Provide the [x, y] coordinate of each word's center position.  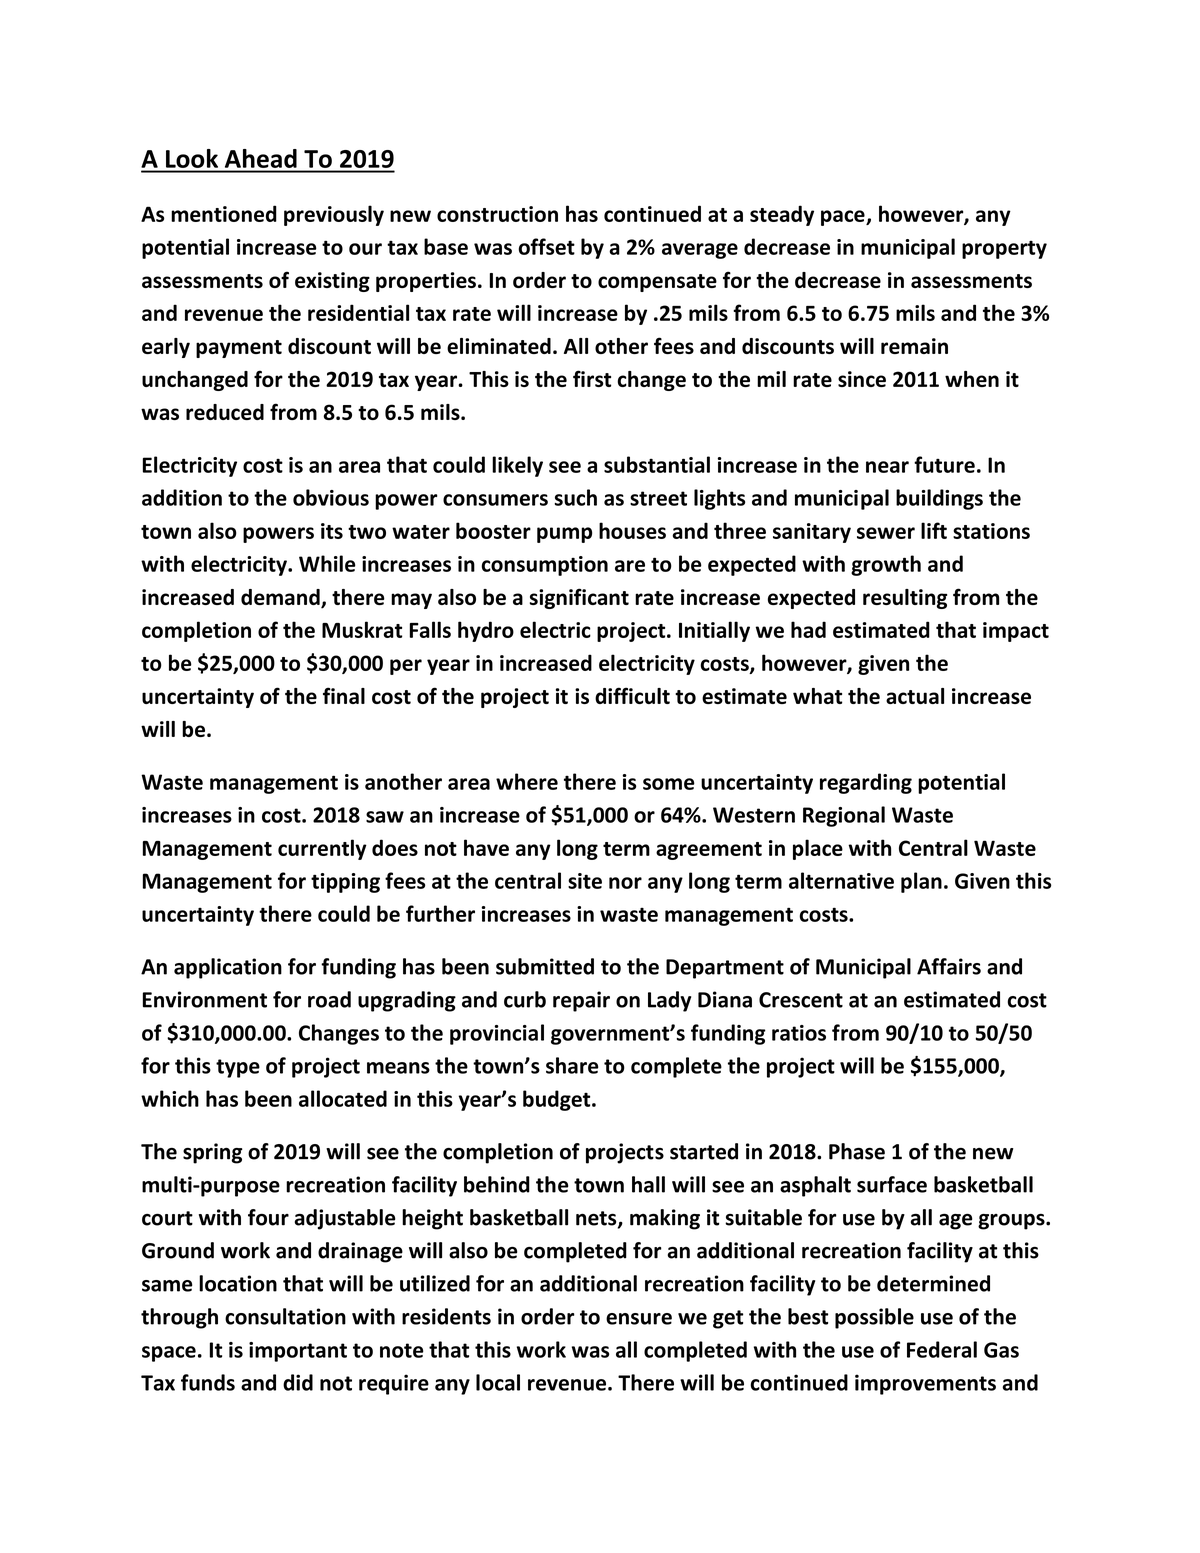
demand [281, 598]
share [572, 1065]
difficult [632, 695]
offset [546, 246]
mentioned [224, 213]
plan [921, 882]
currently [322, 849]
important [298, 1352]
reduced [225, 412]
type [238, 1068]
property [1004, 250]
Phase [857, 1151]
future [944, 464]
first [592, 378]
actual [915, 696]
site [585, 881]
